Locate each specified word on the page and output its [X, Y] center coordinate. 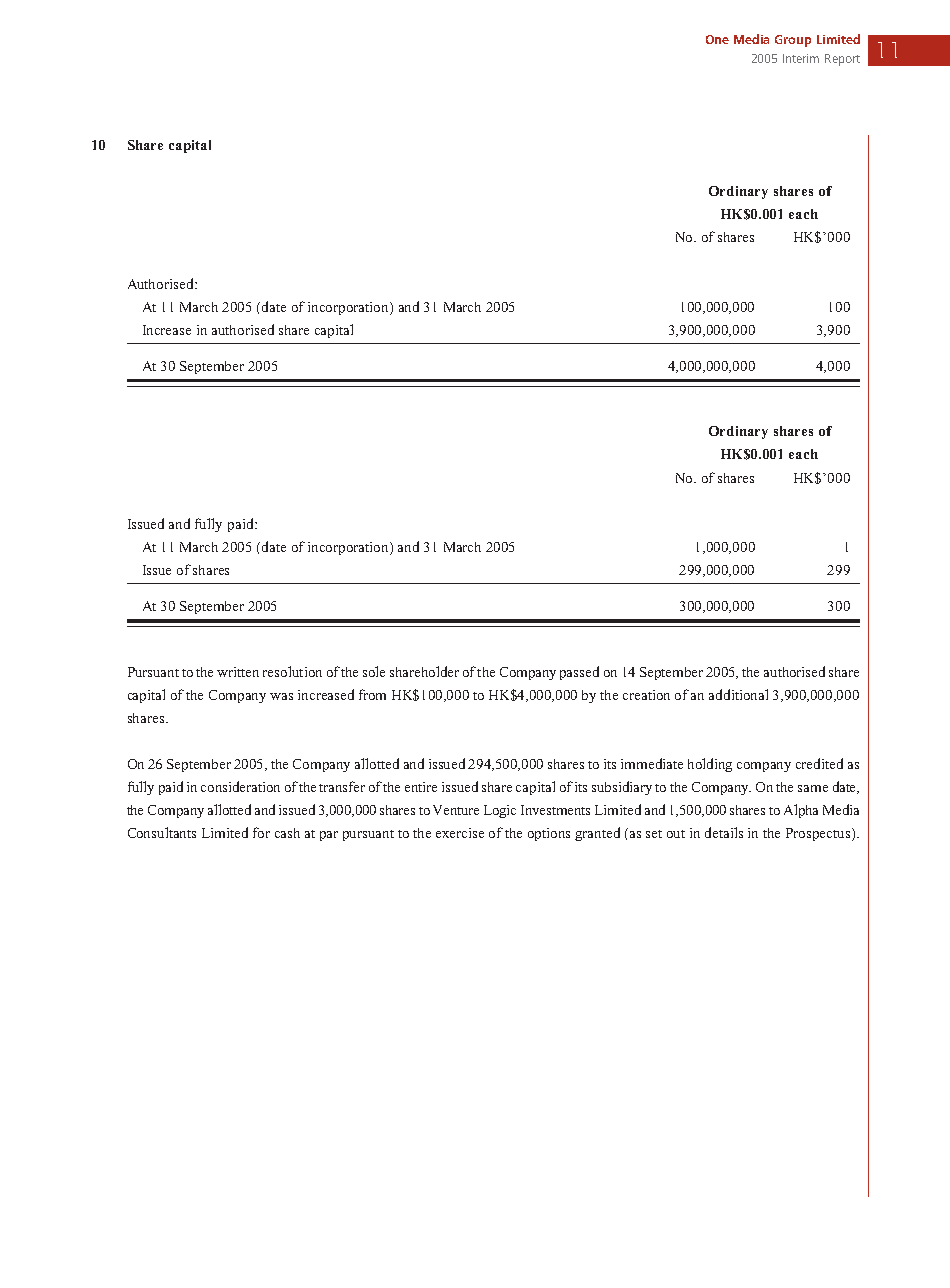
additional [738, 694]
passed [579, 673]
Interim [801, 58]
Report [842, 60]
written [238, 672]
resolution [292, 671]
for [261, 832]
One [717, 39]
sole [374, 671]
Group [793, 41]
